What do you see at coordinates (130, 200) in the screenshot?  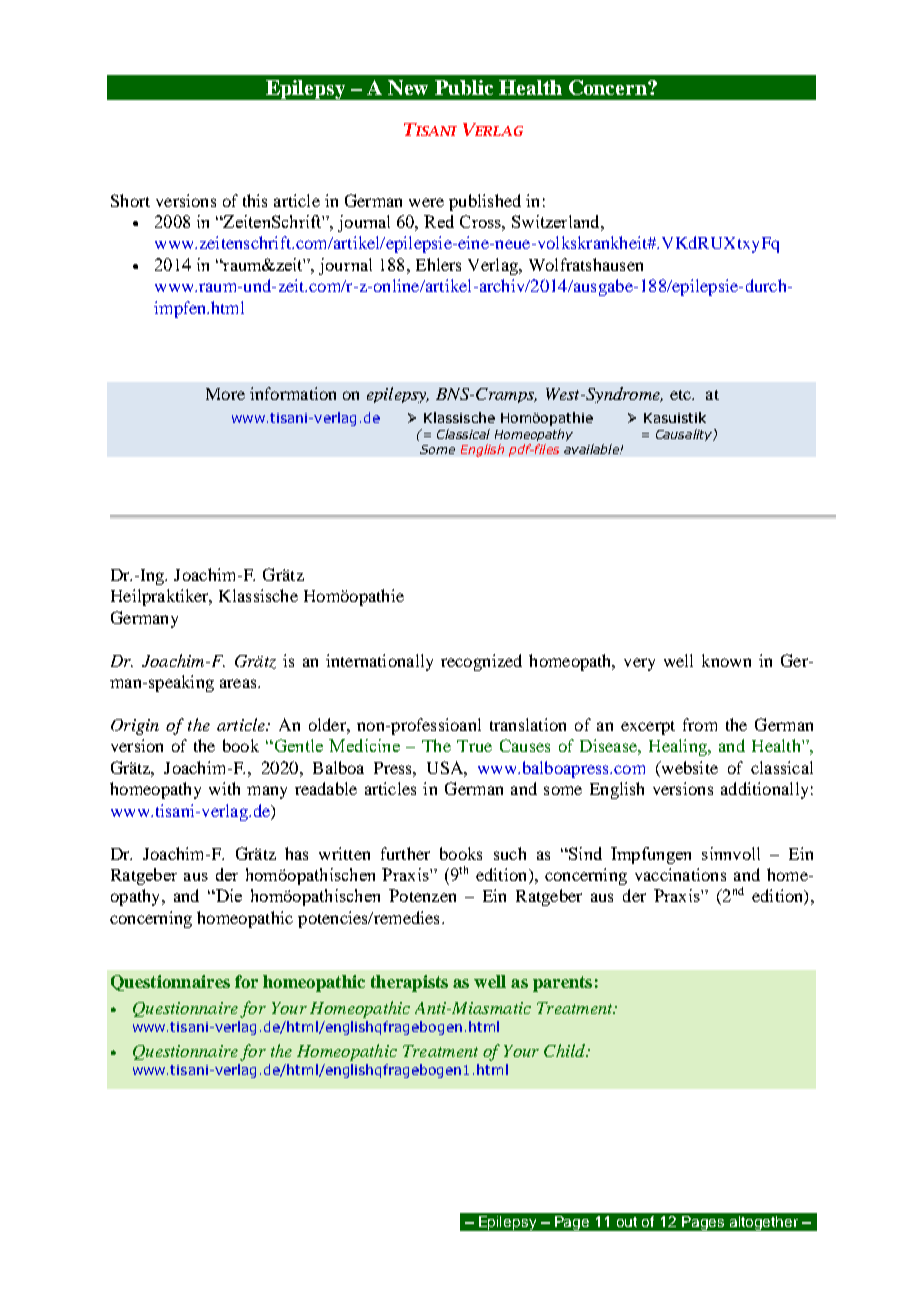 I see `Short` at bounding box center [130, 200].
